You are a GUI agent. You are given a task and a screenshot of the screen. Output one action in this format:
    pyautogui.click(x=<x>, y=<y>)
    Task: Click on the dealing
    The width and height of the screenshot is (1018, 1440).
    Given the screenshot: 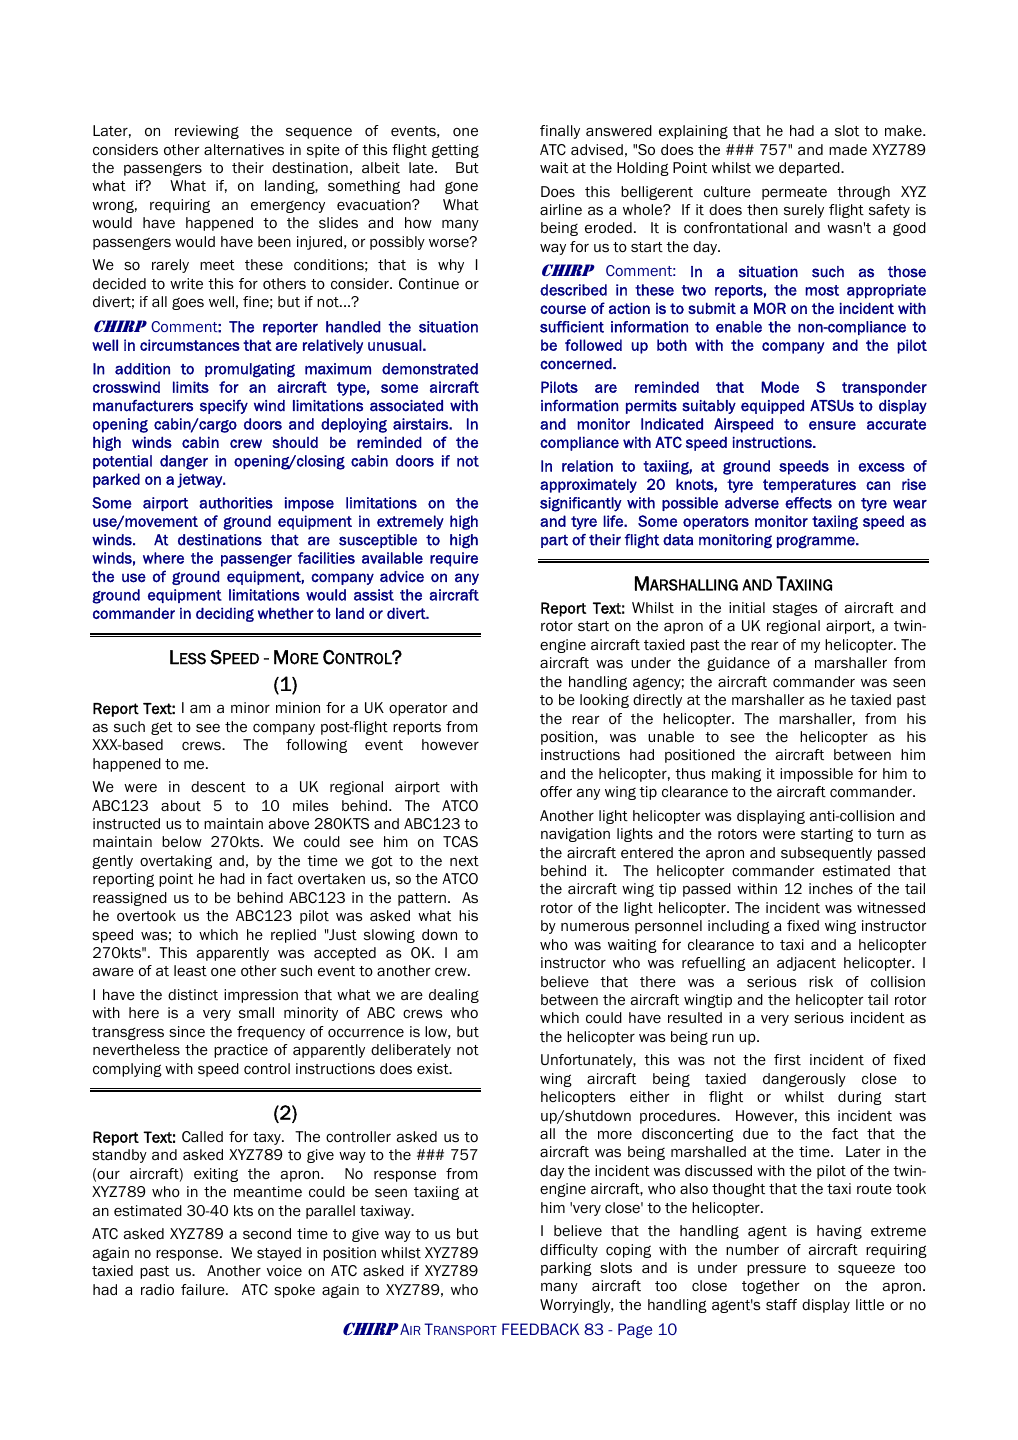 What is the action you would take?
    pyautogui.click(x=454, y=996)
